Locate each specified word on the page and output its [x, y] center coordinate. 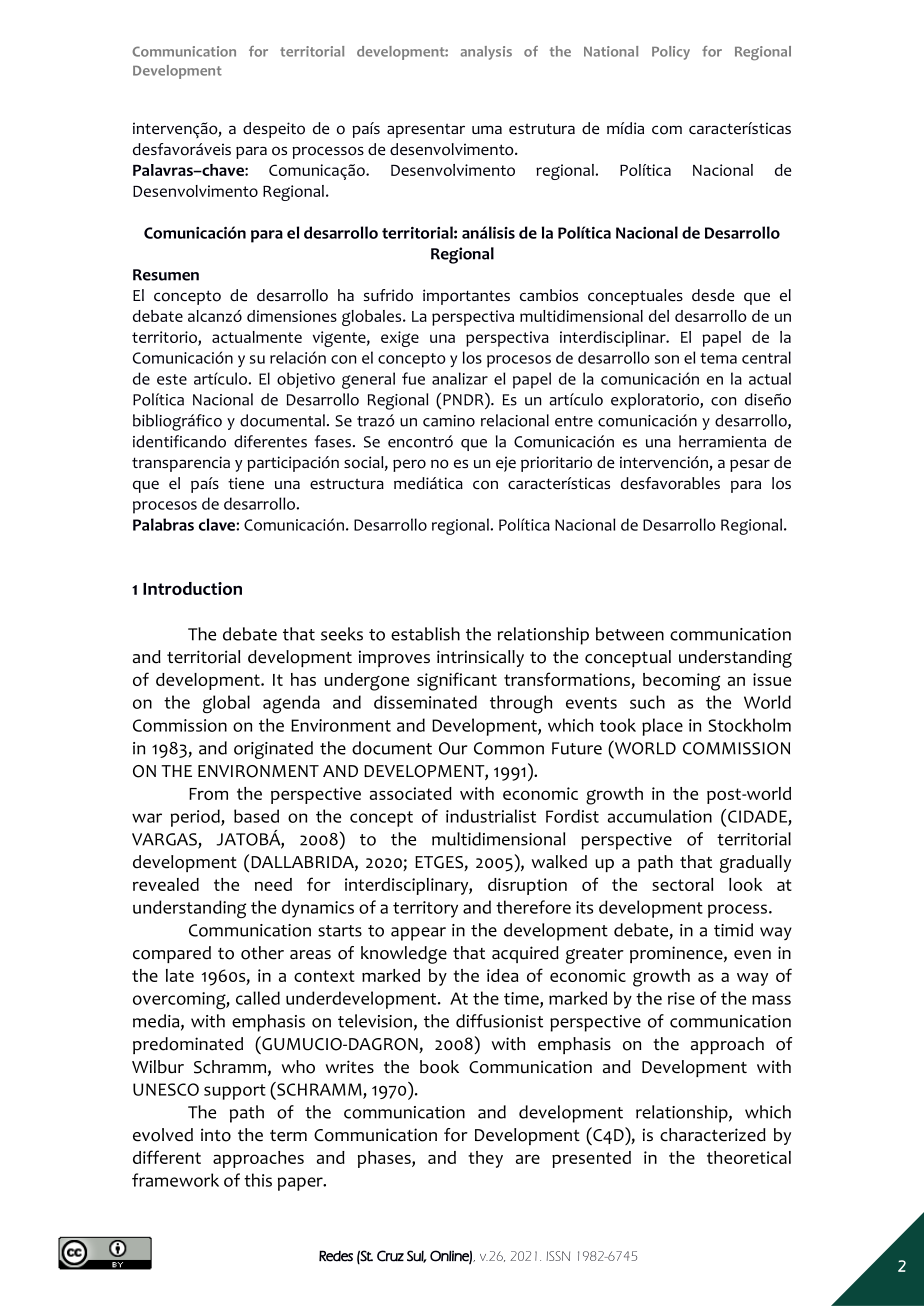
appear [418, 934]
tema [718, 358]
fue [413, 378]
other [262, 953]
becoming [681, 682]
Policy [671, 53]
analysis [486, 53]
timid [733, 930]
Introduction [192, 588]
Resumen [166, 275]
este [172, 379]
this [258, 1180]
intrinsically [480, 658]
